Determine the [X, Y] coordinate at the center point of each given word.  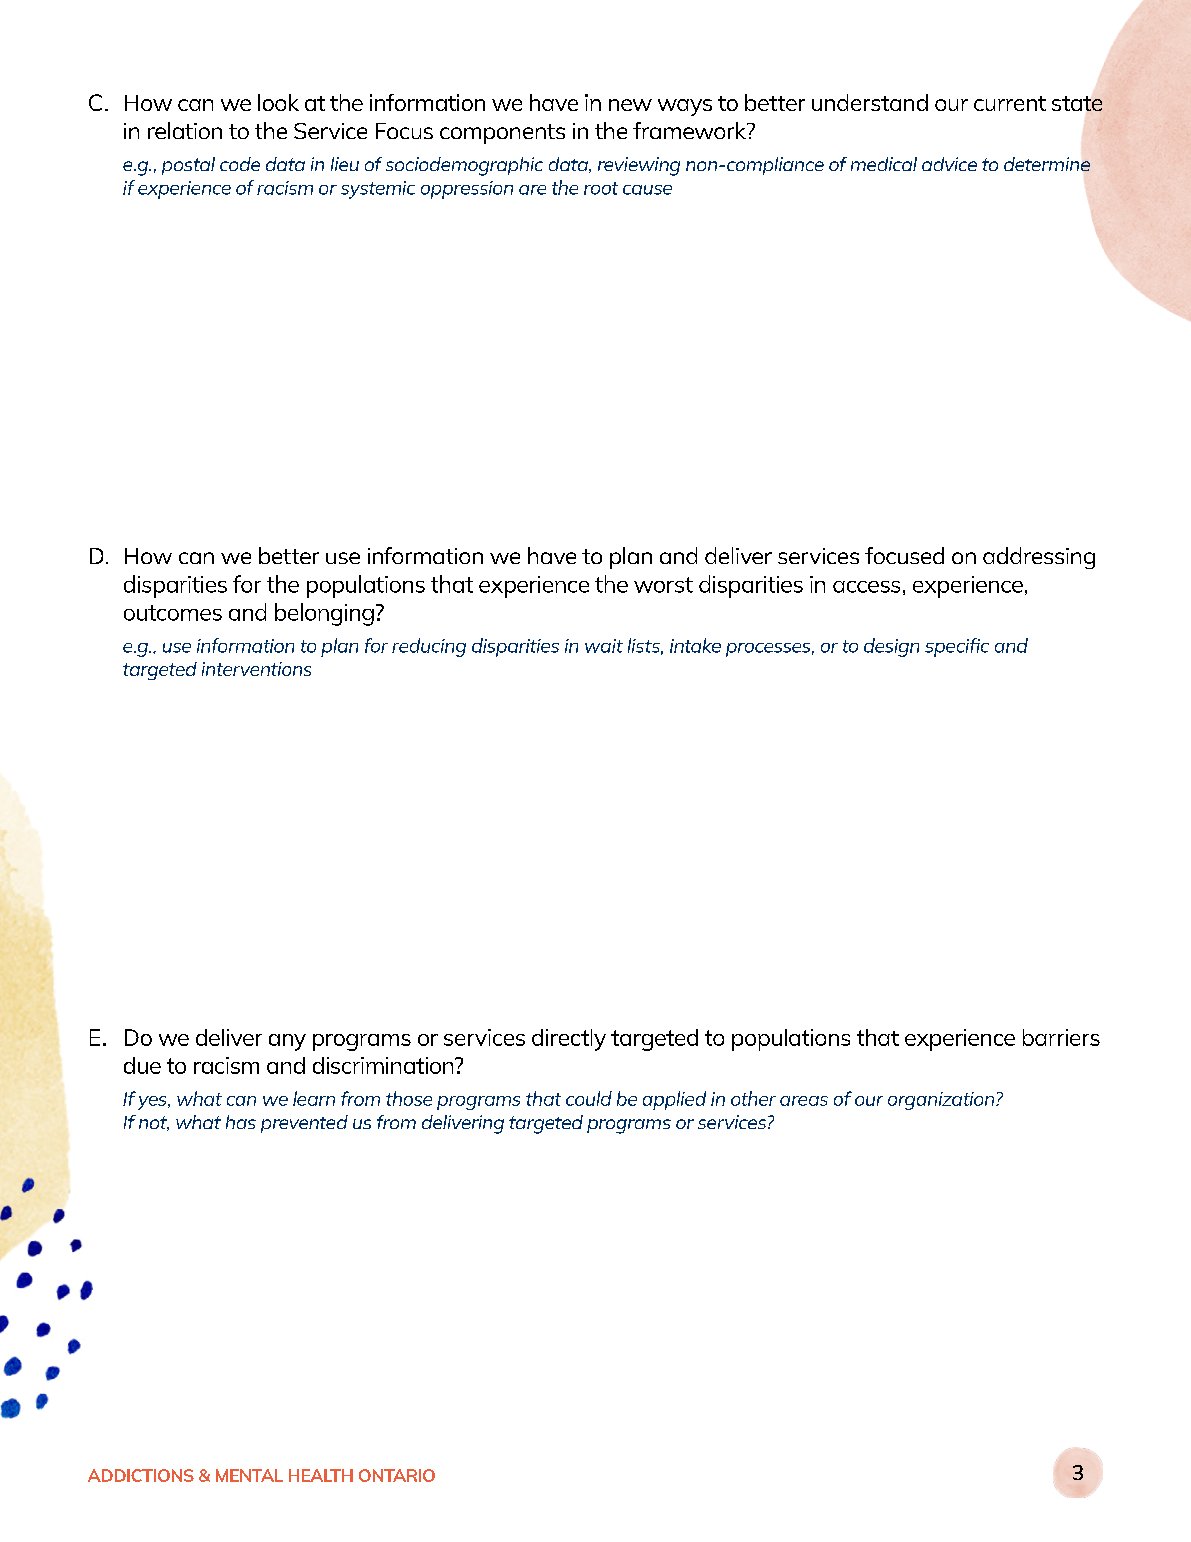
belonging [324, 614]
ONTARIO [397, 1475]
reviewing [639, 166]
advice [949, 164]
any [287, 1042]
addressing [1039, 558]
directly [569, 1040]
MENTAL [249, 1475]
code [240, 164]
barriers [1061, 1037]
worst [663, 585]
